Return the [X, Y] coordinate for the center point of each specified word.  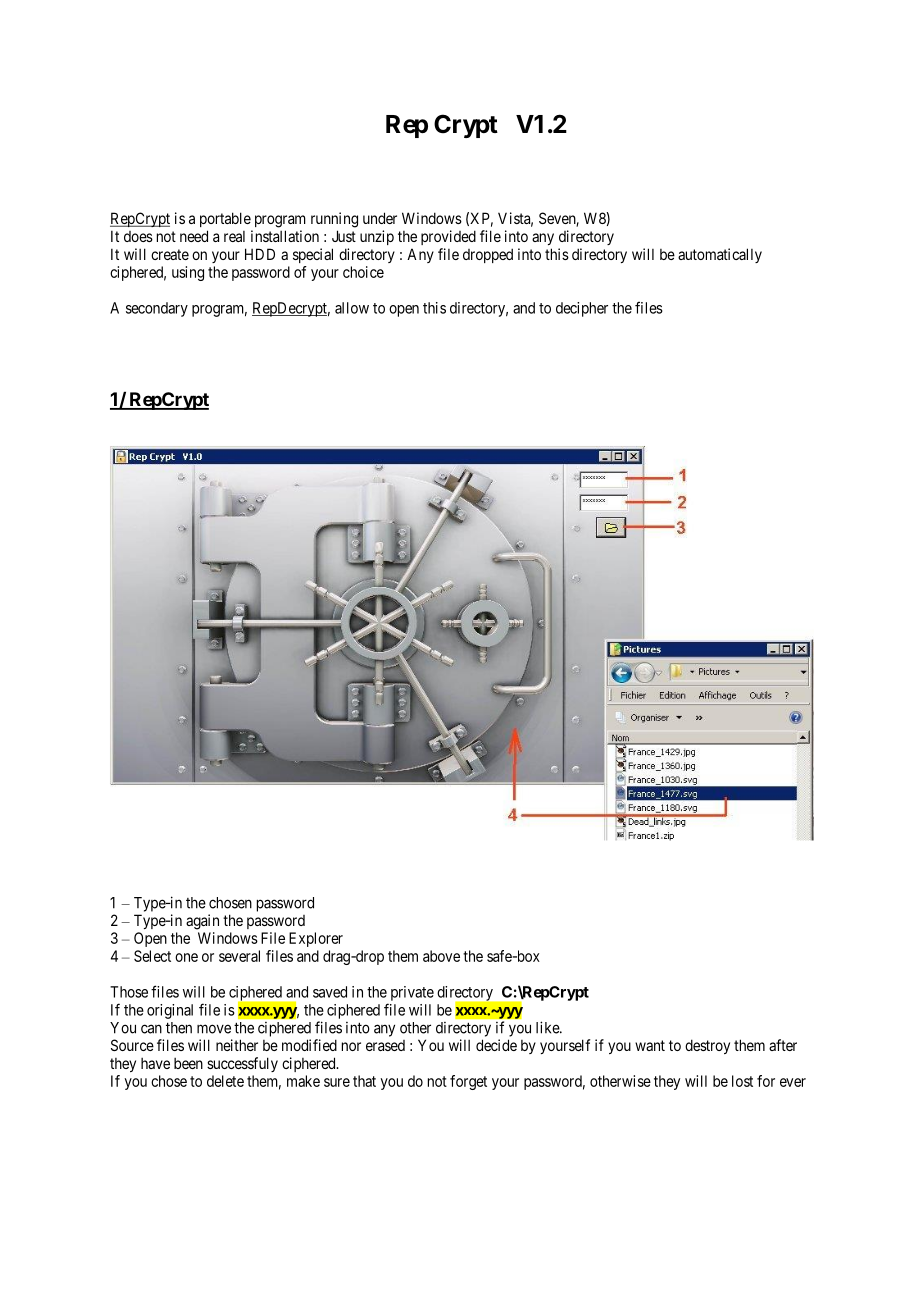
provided [448, 237]
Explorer [316, 939]
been [188, 1063]
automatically [720, 255]
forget [468, 1082]
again [202, 922]
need [194, 236]
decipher [582, 309]
